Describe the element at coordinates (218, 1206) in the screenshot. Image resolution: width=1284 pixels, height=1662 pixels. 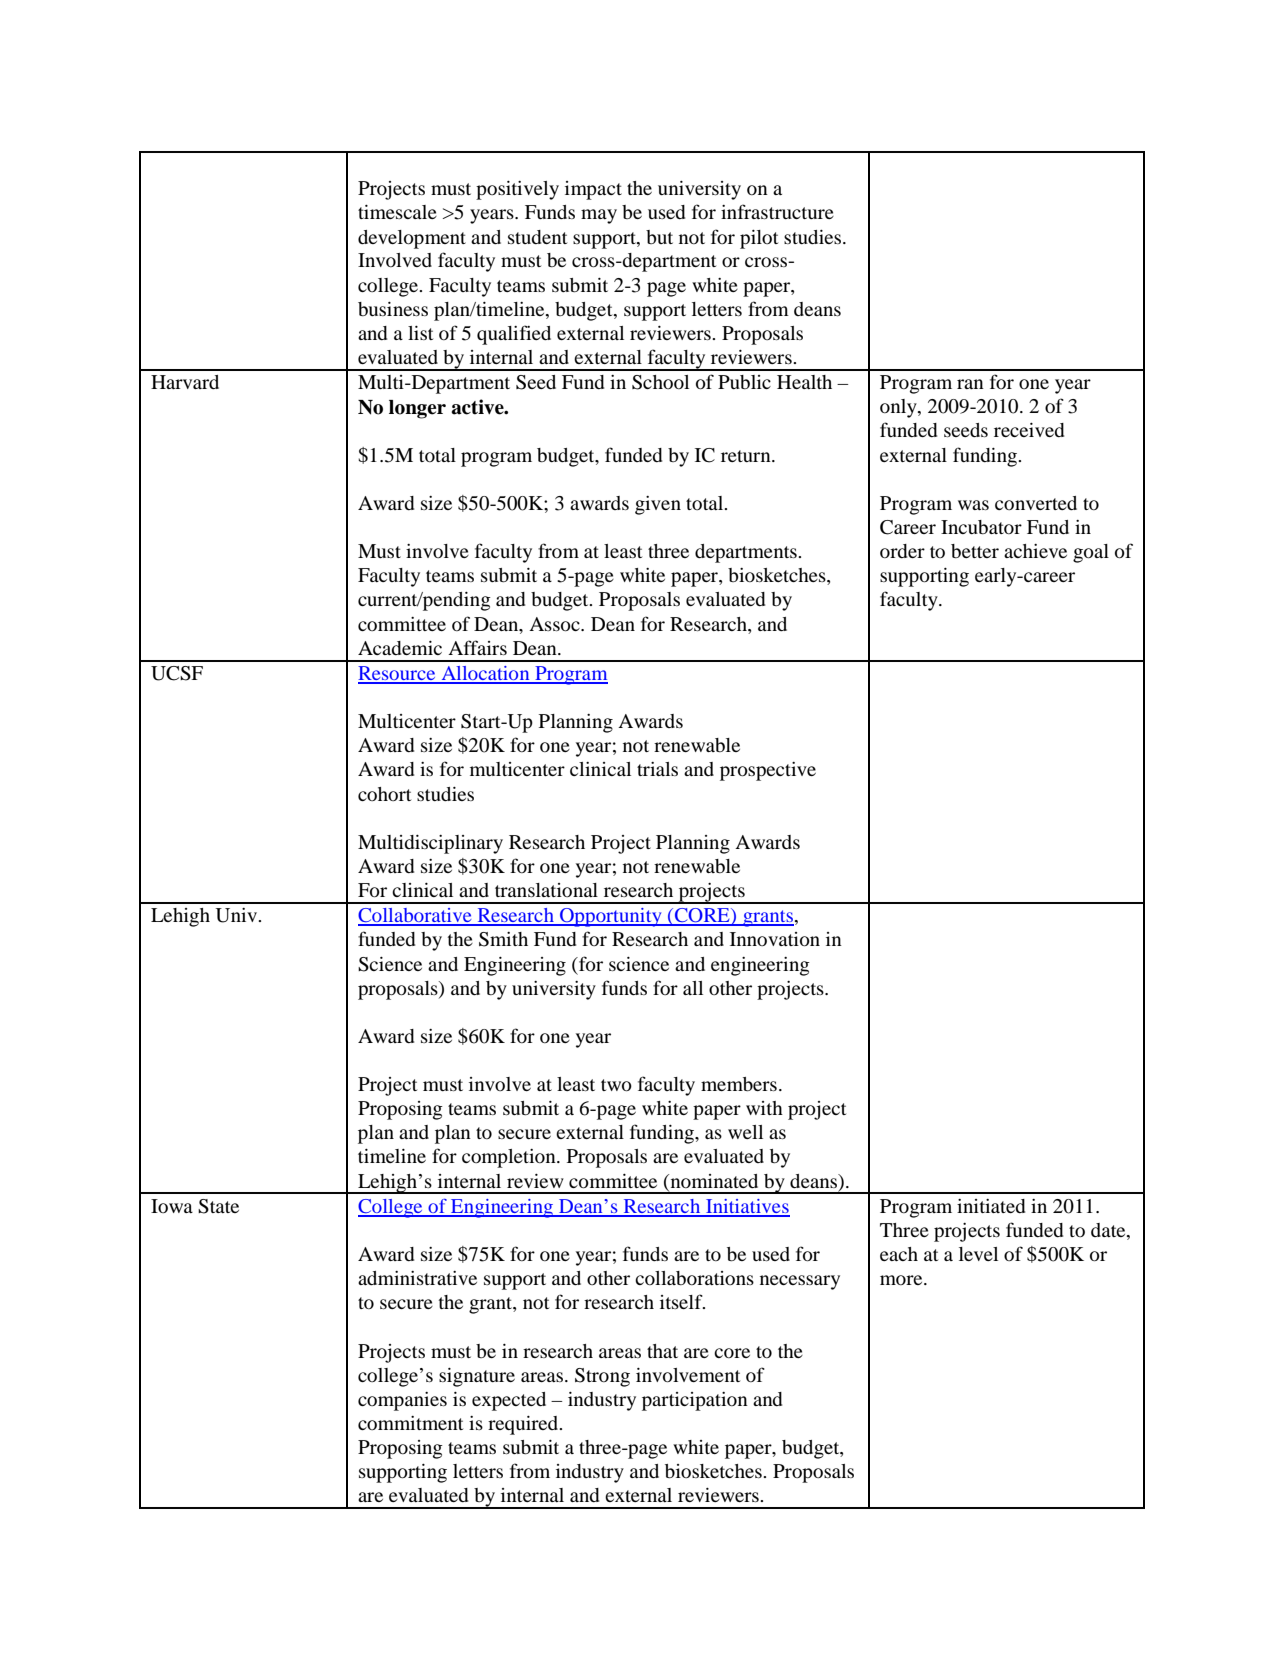
I see `State` at that location.
